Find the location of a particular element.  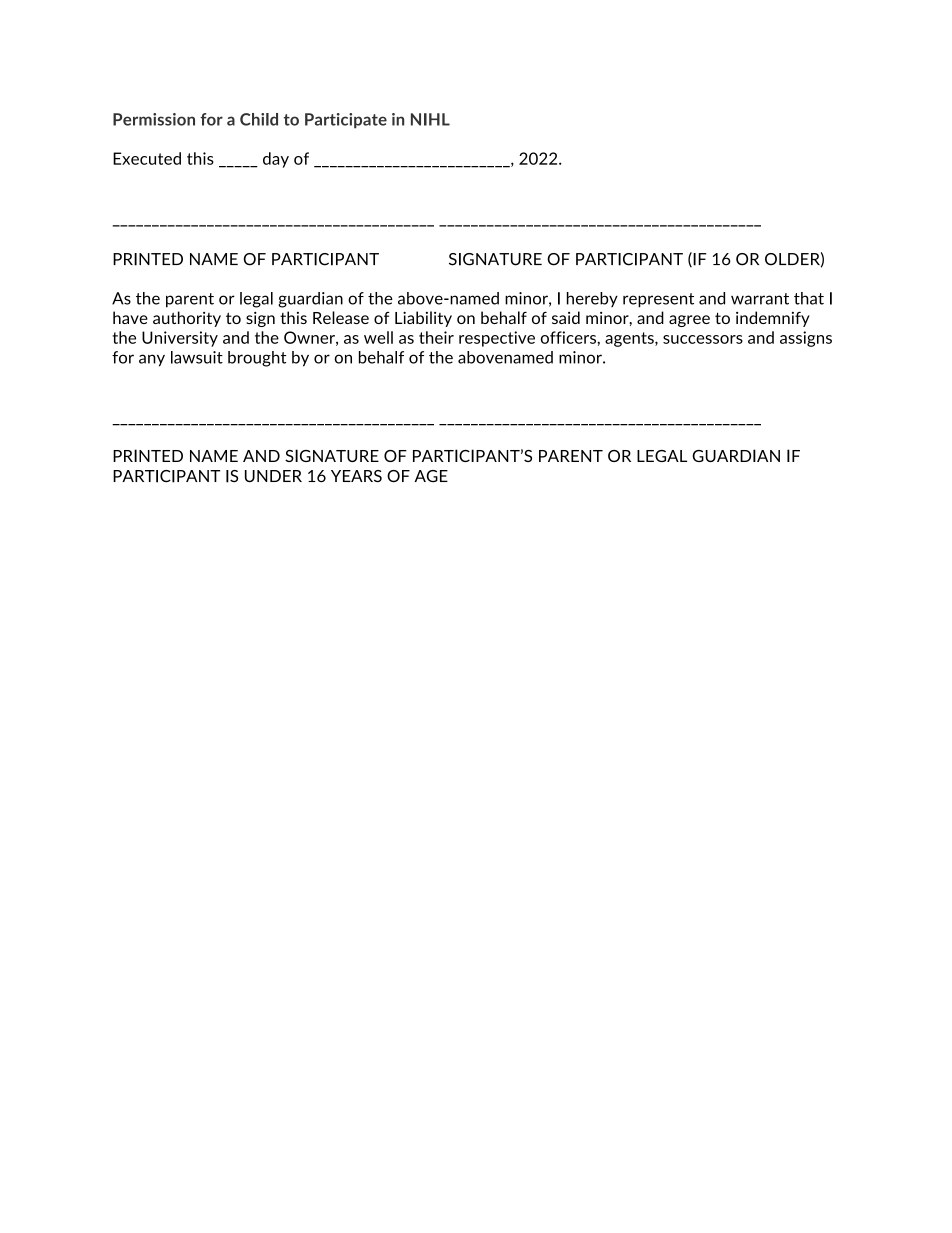

authority is located at coordinates (187, 319).
